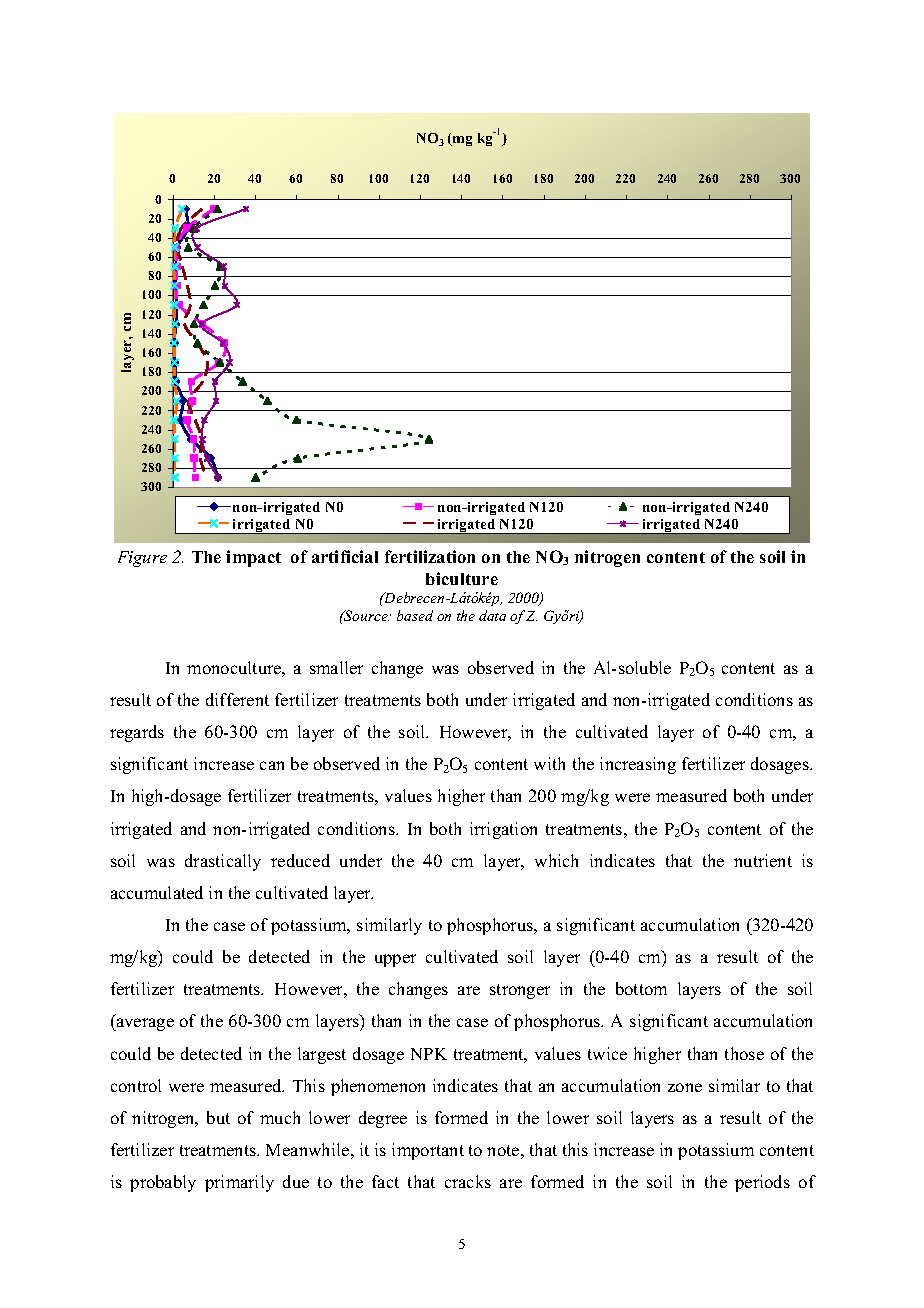  Describe the element at coordinates (239, 1183) in the image. I see `primarily` at that location.
